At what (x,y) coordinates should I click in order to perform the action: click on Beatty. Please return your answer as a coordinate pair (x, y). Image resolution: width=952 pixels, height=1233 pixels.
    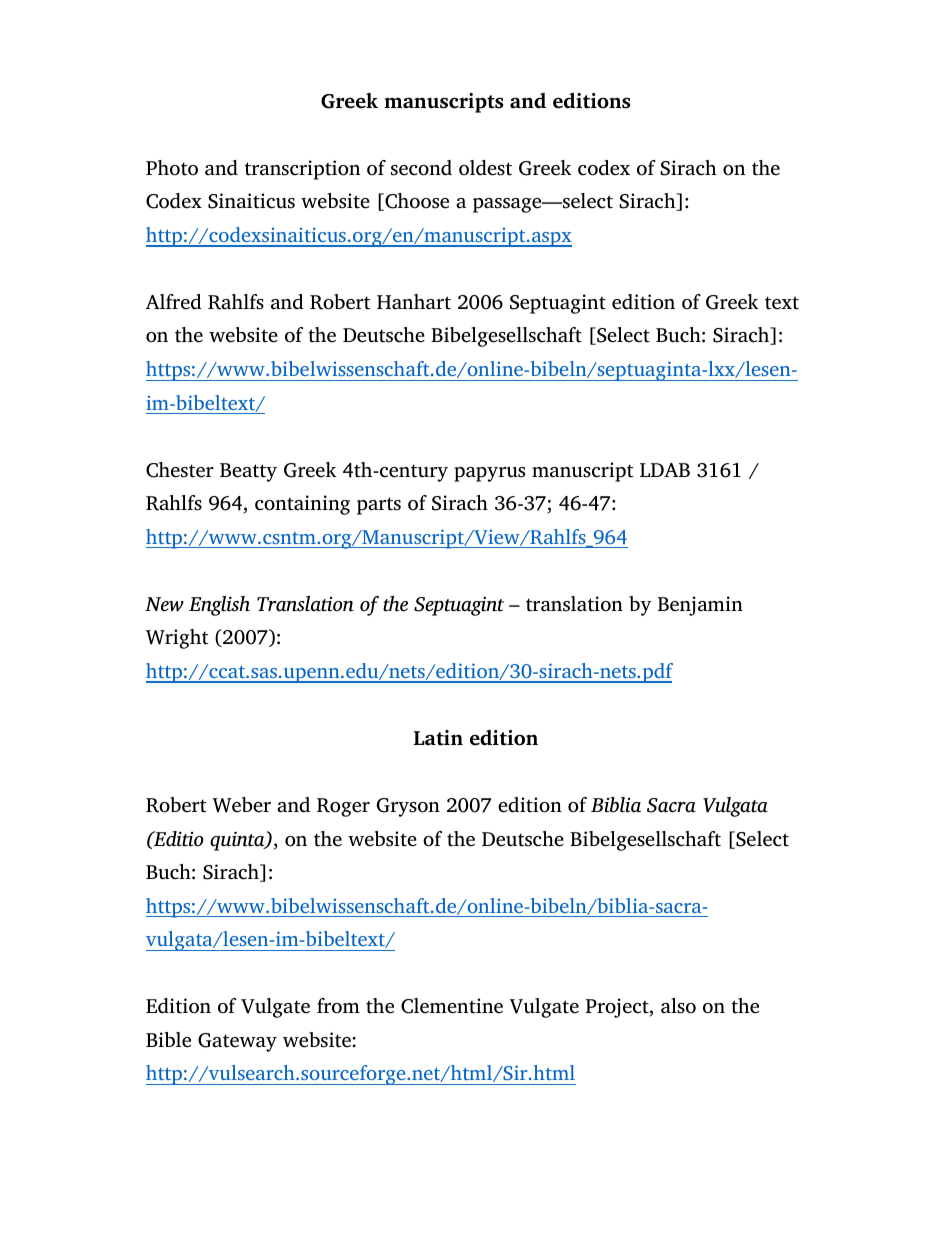
    Looking at the image, I should click on (248, 472).
